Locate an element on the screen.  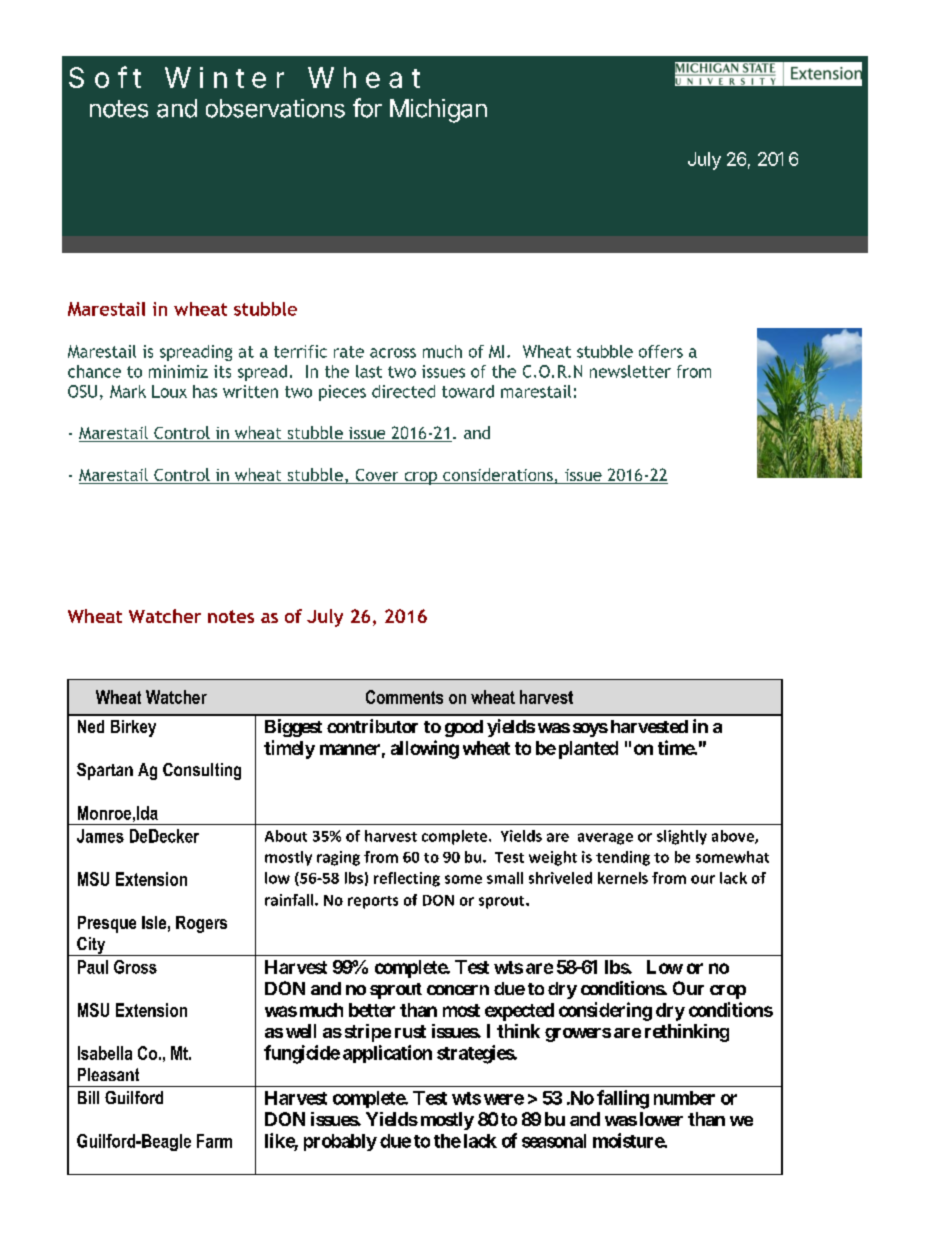
newsletter is located at coordinates (630, 371).
